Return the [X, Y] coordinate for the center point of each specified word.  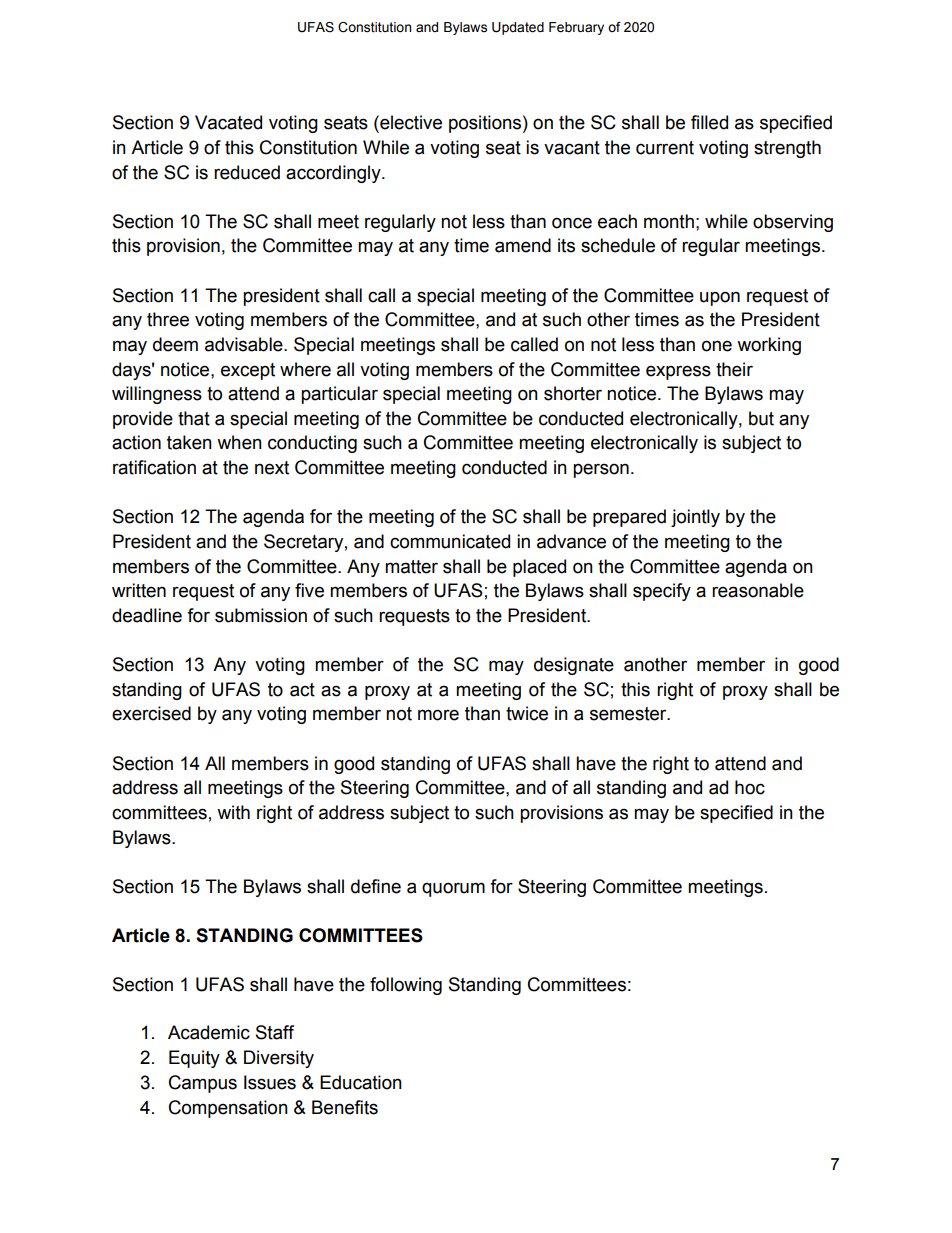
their [734, 369]
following [406, 986]
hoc [750, 787]
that [194, 418]
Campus [203, 1084]
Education [361, 1082]
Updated [518, 28]
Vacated [228, 122]
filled [709, 122]
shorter [573, 393]
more [438, 715]
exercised [151, 713]
